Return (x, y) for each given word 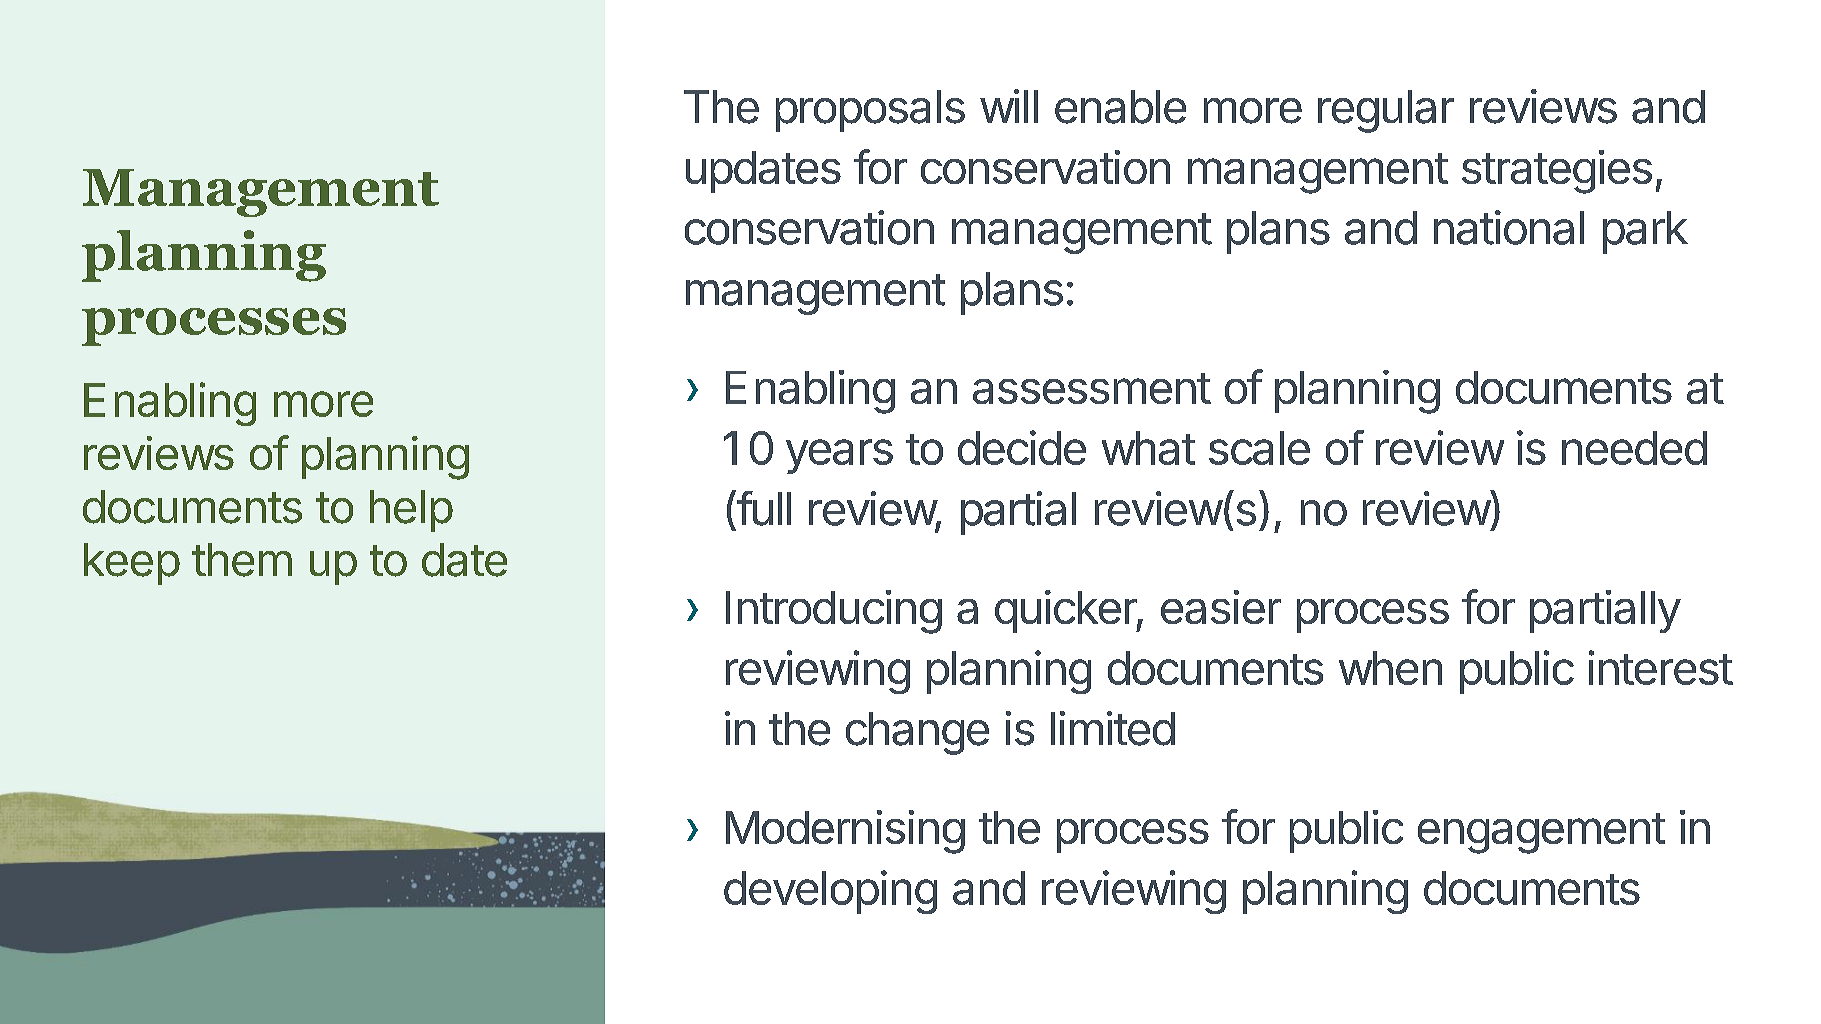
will (1009, 106)
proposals (870, 111)
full (763, 508)
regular (1386, 111)
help (411, 511)
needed (1634, 448)
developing (830, 892)
